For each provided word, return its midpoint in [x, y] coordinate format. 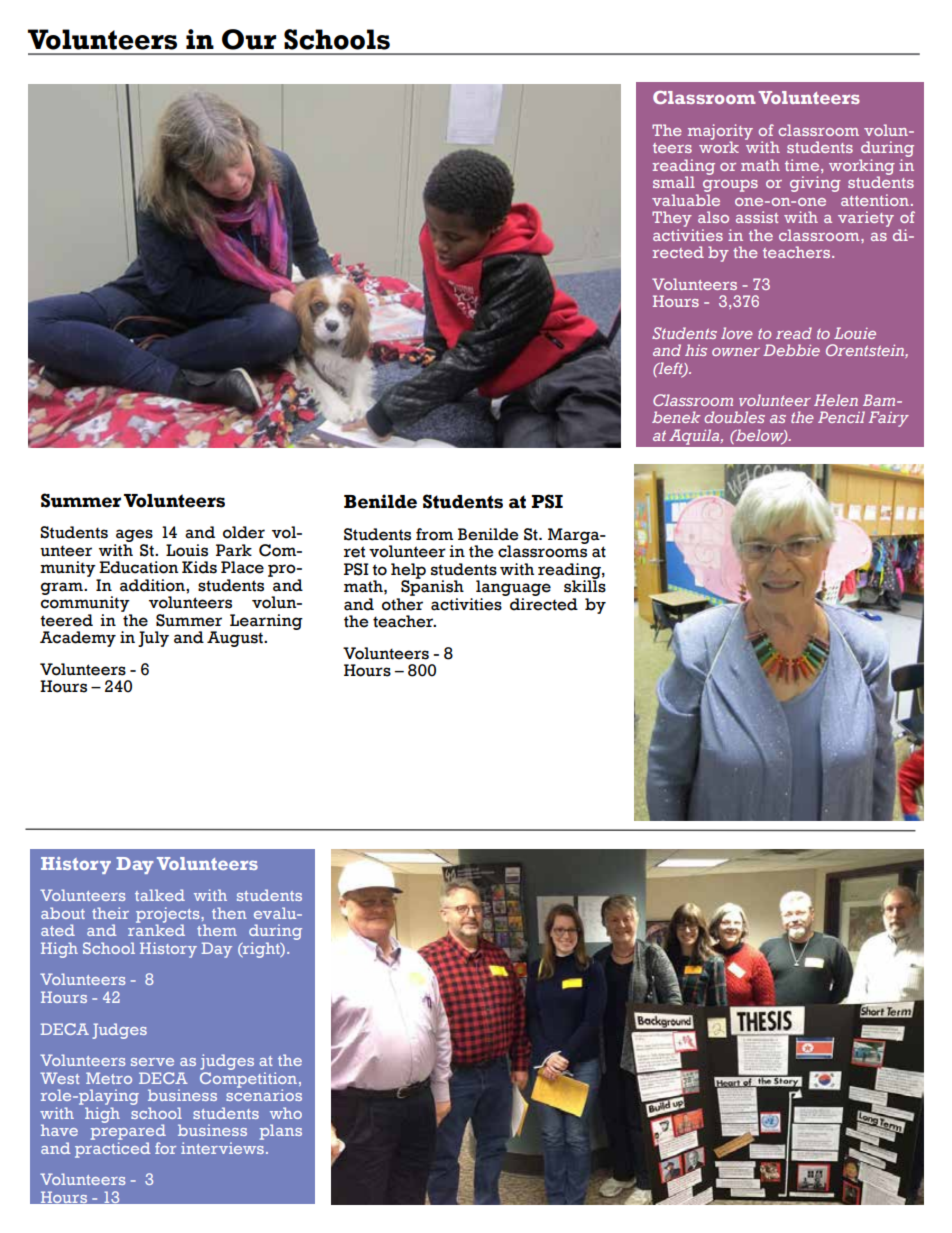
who [286, 1113]
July [153, 639]
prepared [128, 1131]
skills [585, 585]
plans [281, 1132]
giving [815, 184]
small [674, 182]
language [513, 589]
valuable [686, 200]
